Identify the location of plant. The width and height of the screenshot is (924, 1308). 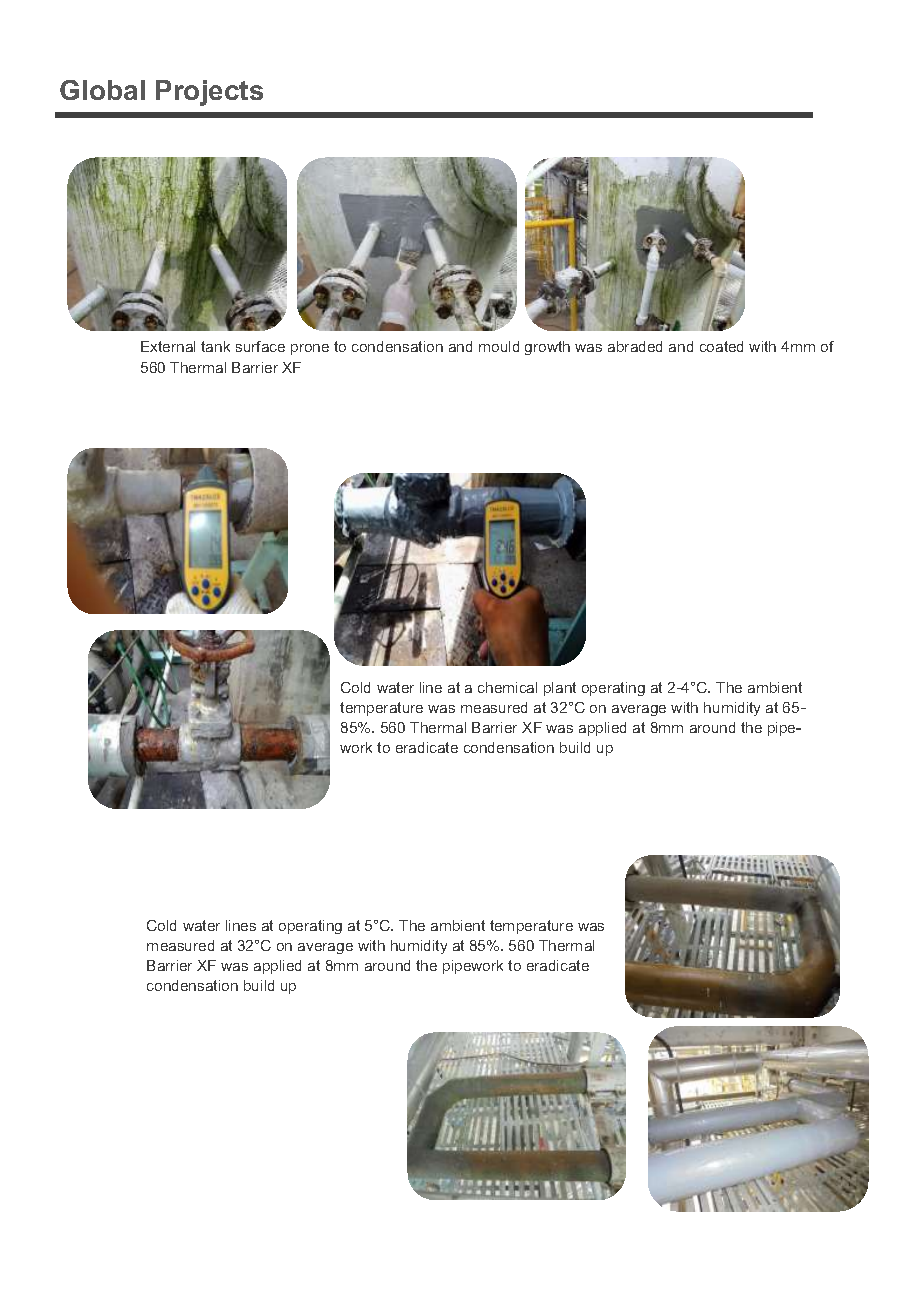
(560, 689).
